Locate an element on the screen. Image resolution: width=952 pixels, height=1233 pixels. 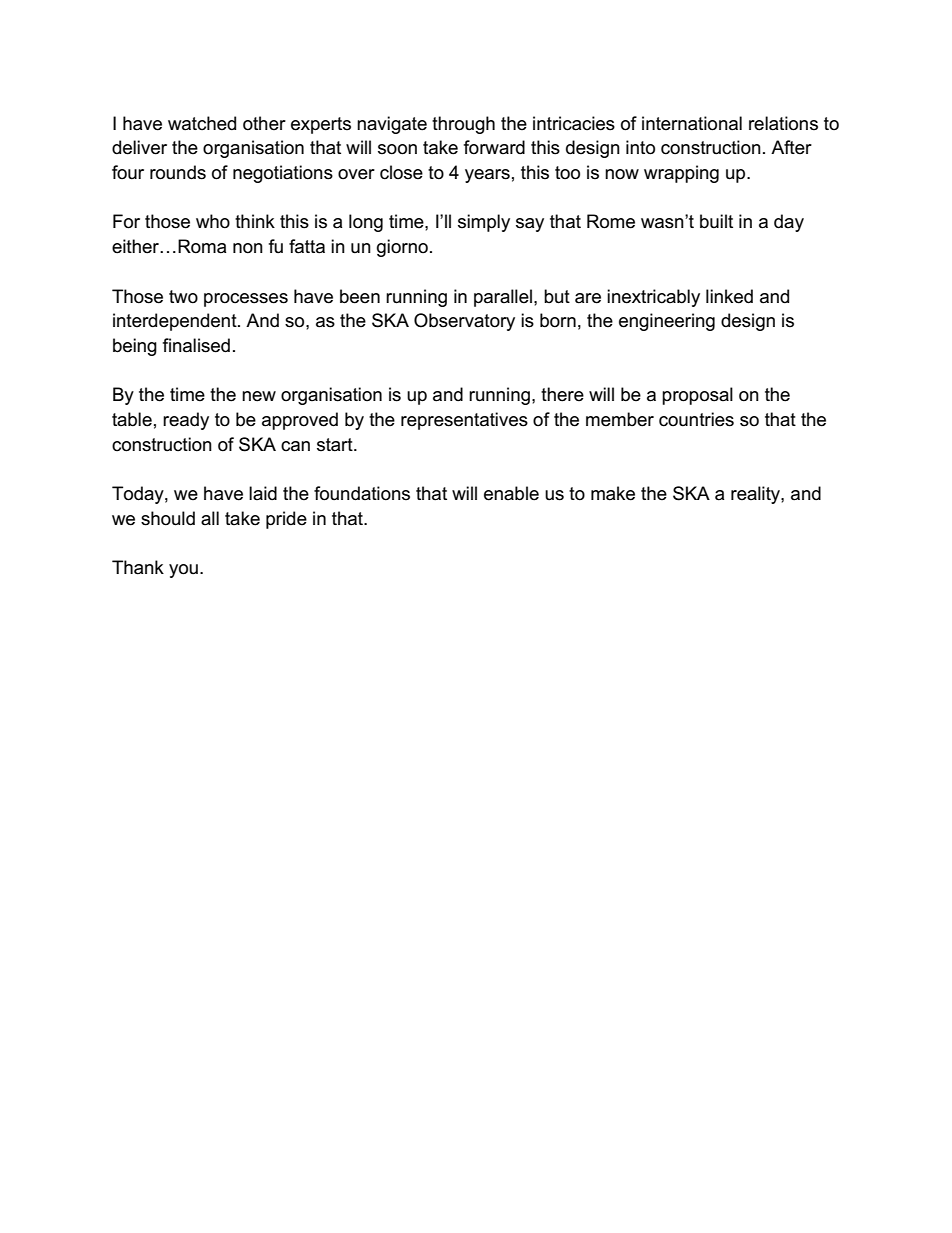
ready is located at coordinates (186, 421).
